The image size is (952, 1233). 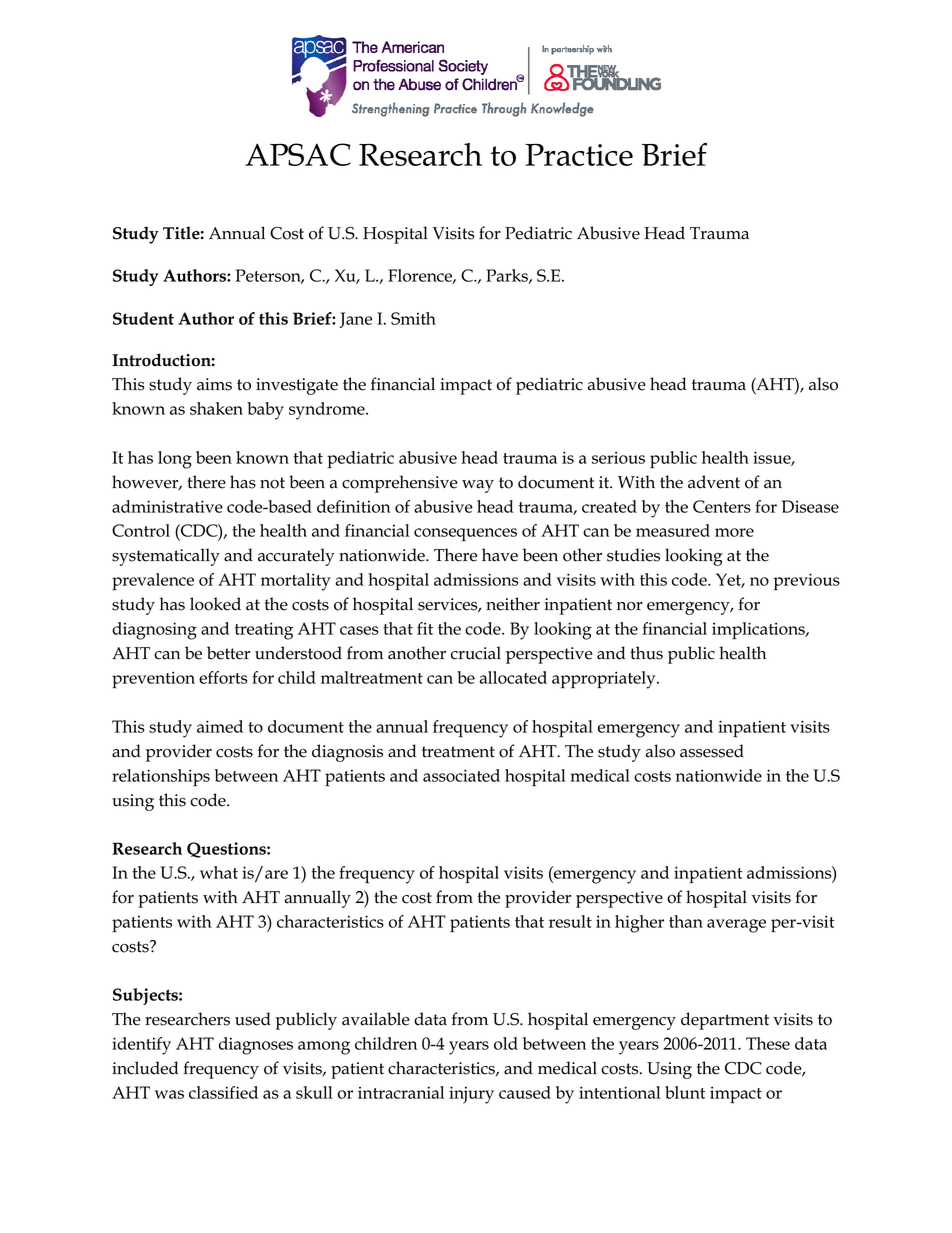 What do you see at coordinates (471, 1095) in the document?
I see `injury` at bounding box center [471, 1095].
